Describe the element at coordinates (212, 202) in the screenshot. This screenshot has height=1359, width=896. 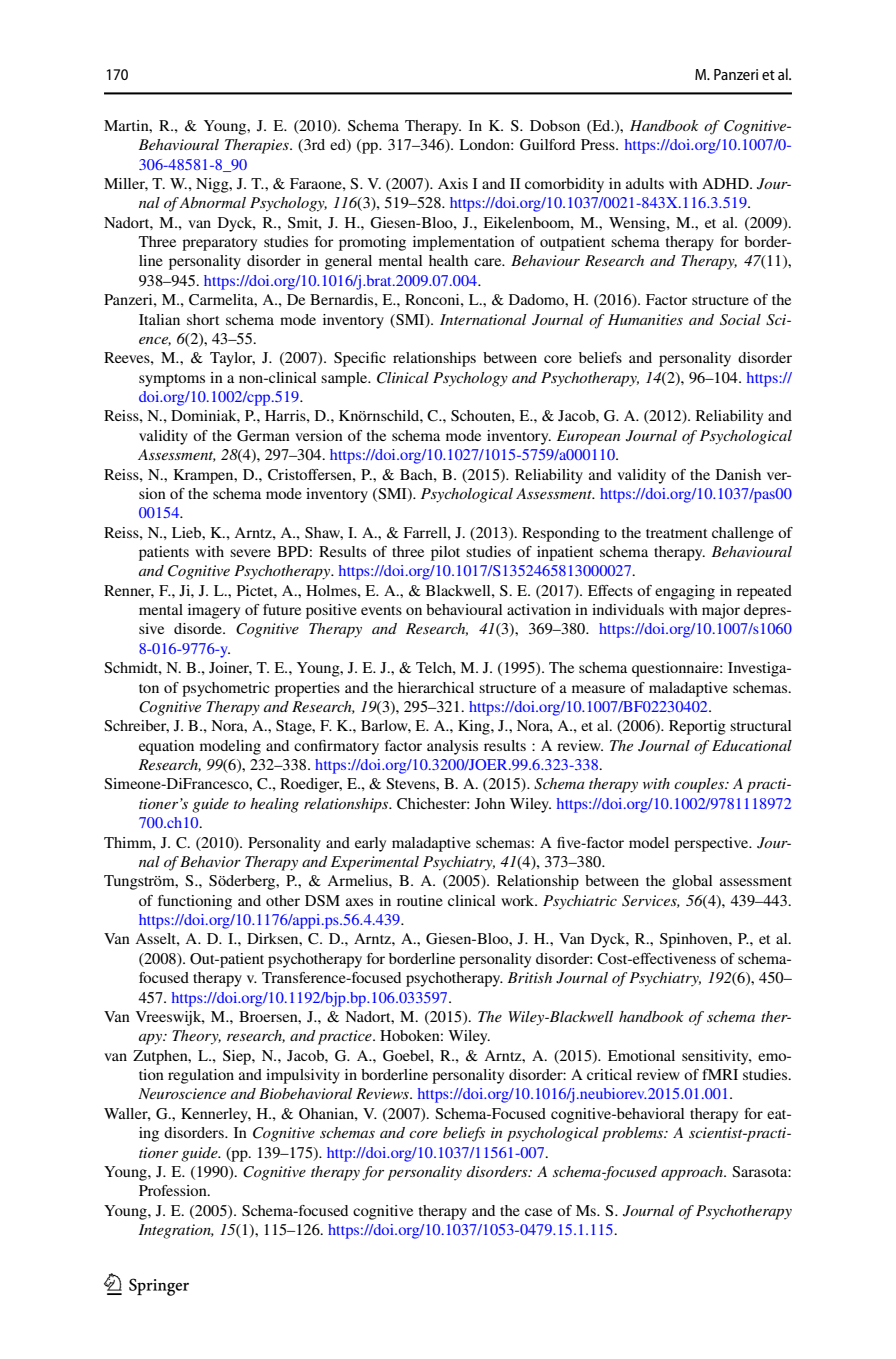
I see `Abnormal` at that location.
